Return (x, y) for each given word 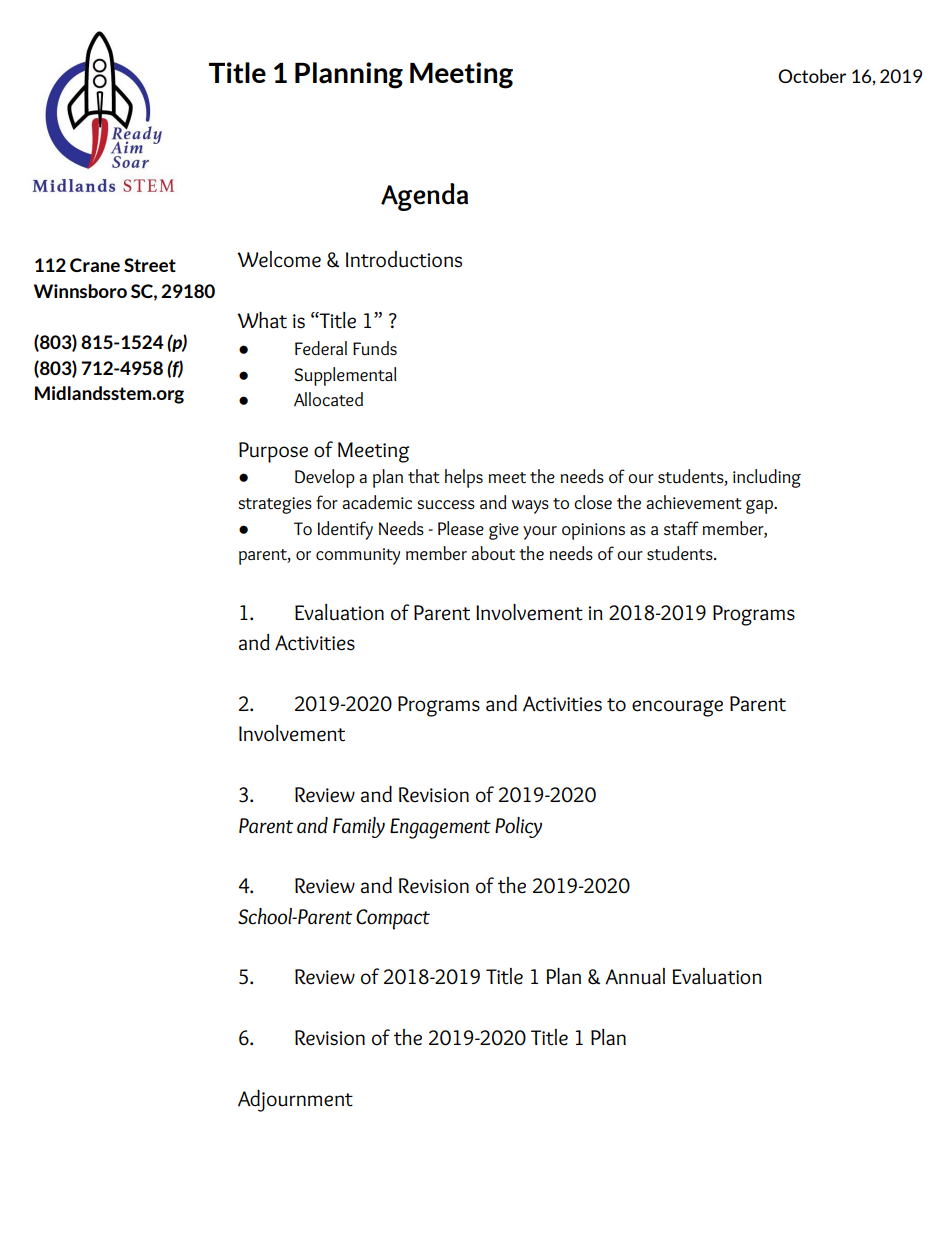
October (812, 76)
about (493, 553)
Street (150, 265)
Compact (393, 919)
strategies (275, 505)
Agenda (424, 197)
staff (681, 528)
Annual (635, 976)
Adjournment (295, 1101)
